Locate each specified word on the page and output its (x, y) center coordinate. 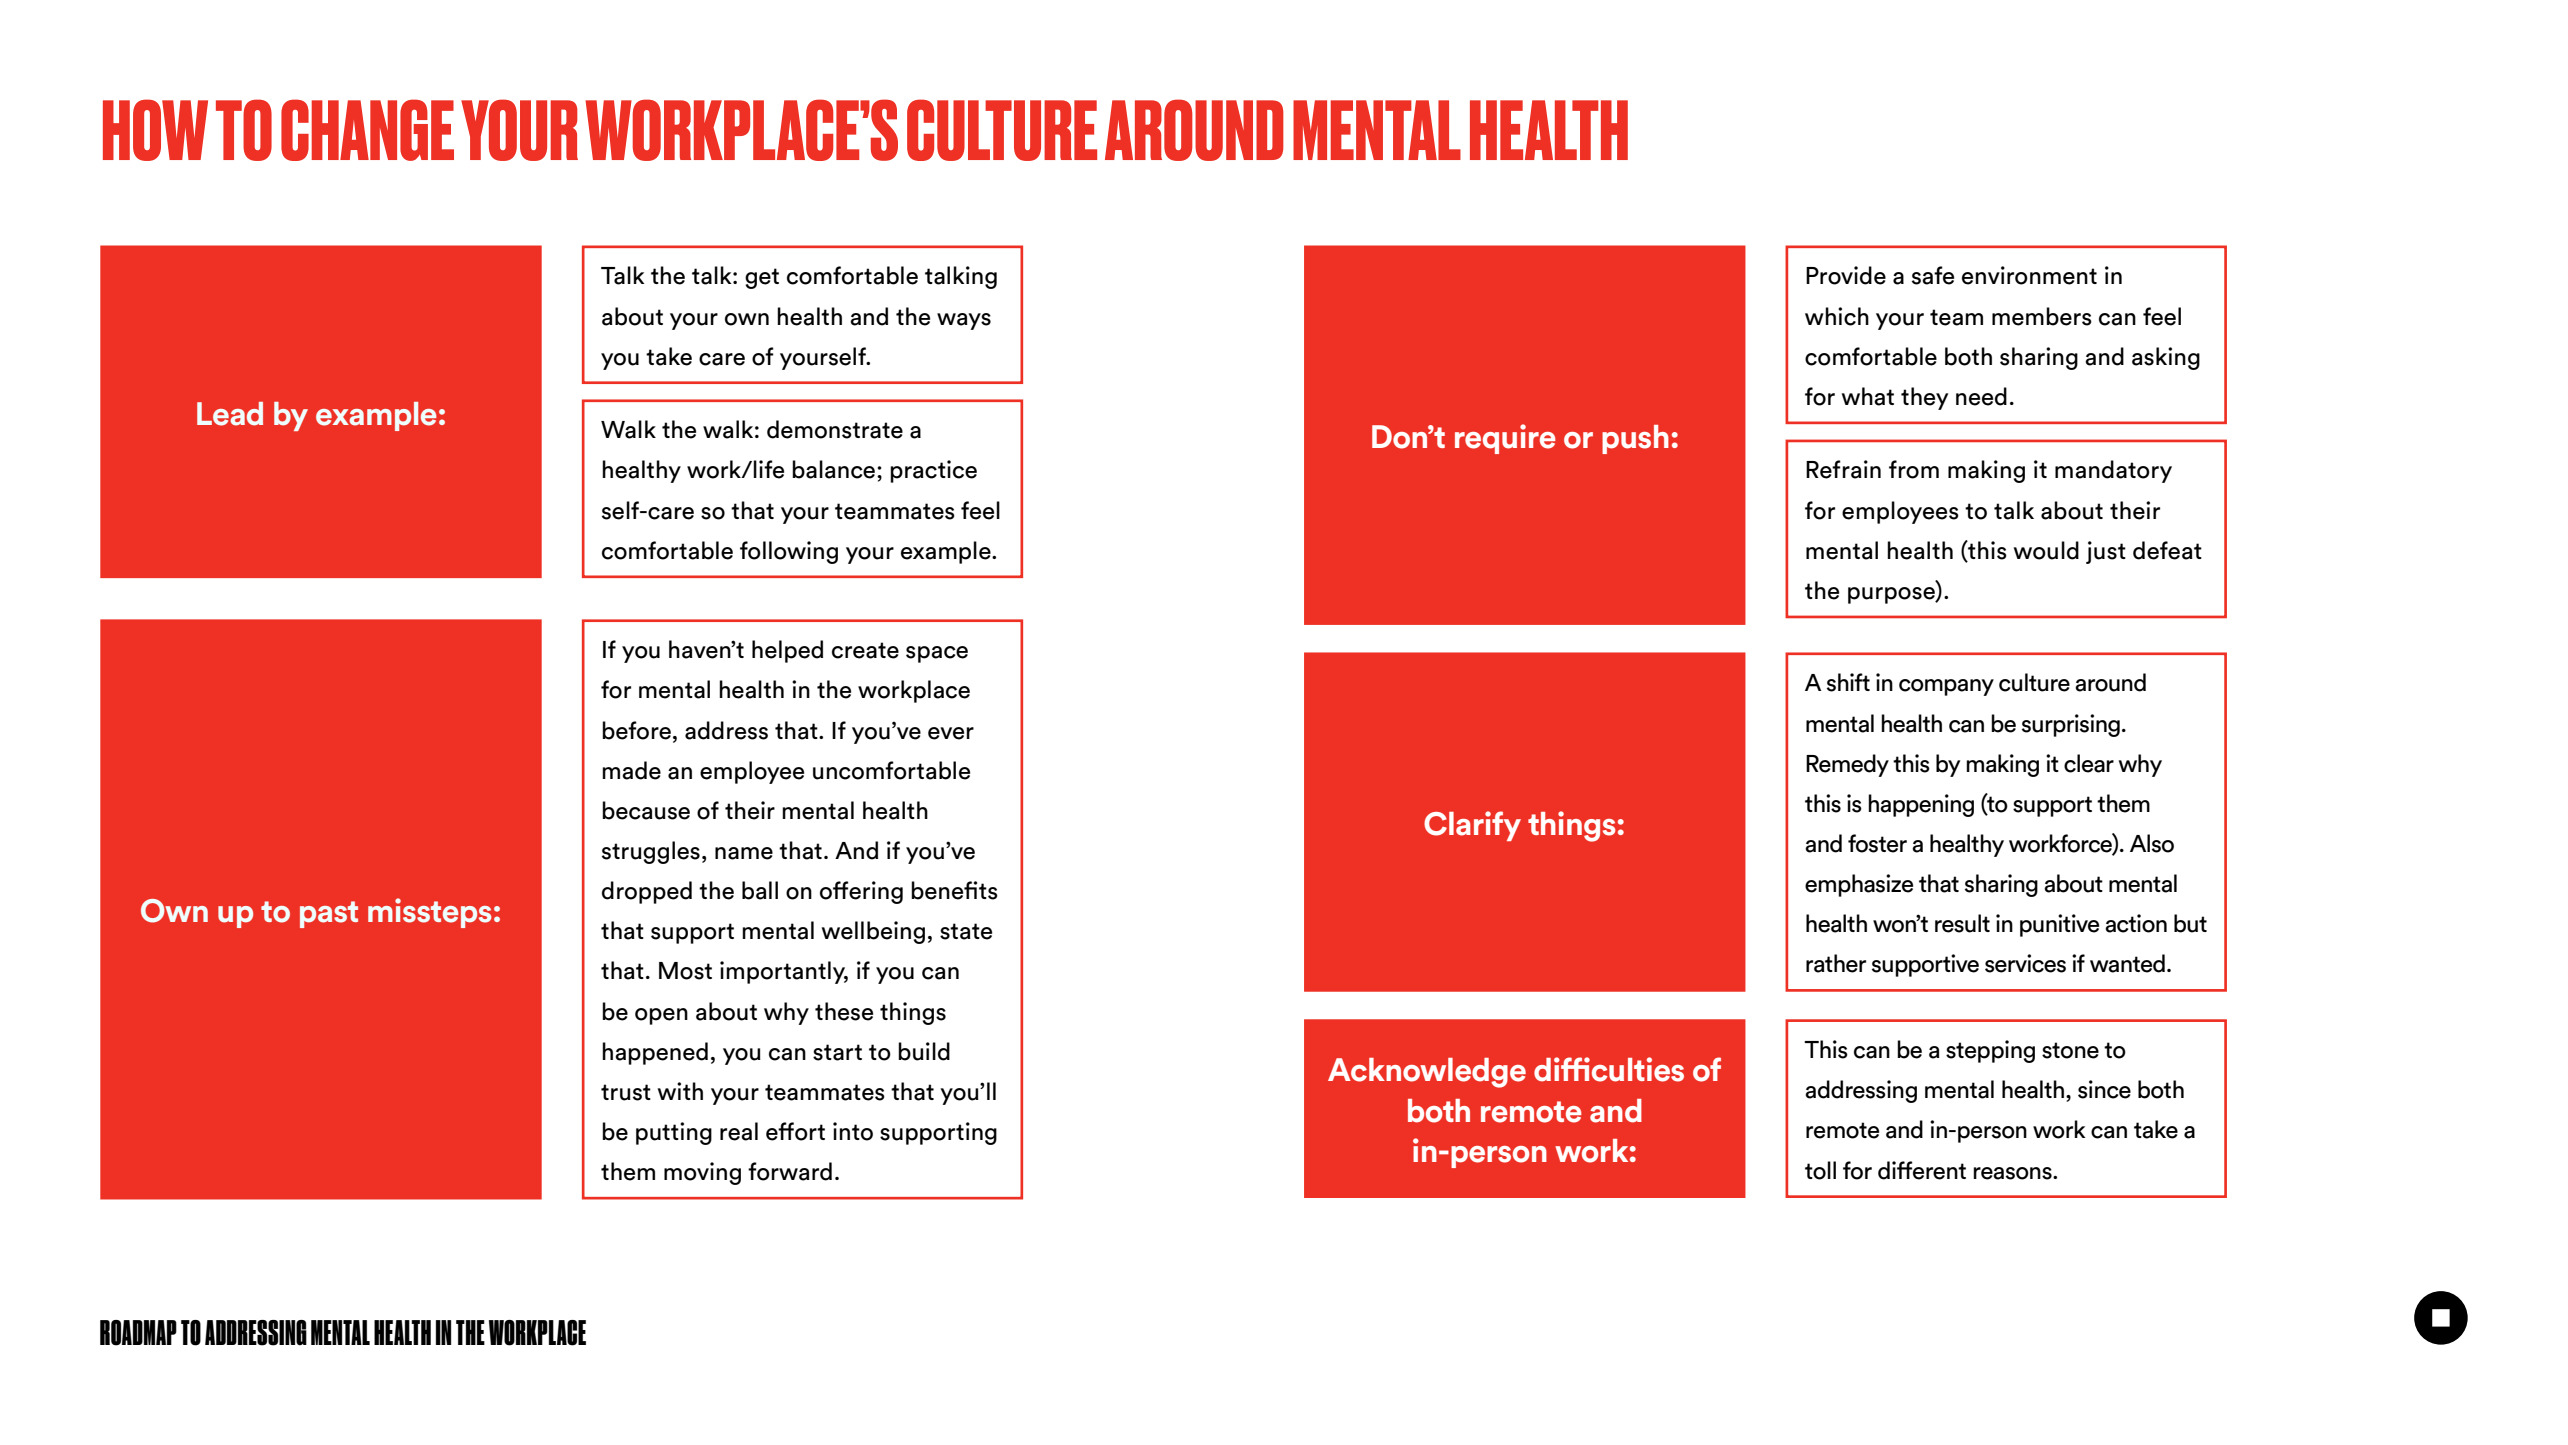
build (924, 1051)
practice (933, 471)
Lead (230, 414)
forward (790, 1171)
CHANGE (367, 130)
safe (1933, 275)
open (661, 1016)
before (636, 730)
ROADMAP (138, 1333)
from (1914, 469)
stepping (1990, 1051)
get (762, 278)
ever (951, 733)
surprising (2071, 725)
